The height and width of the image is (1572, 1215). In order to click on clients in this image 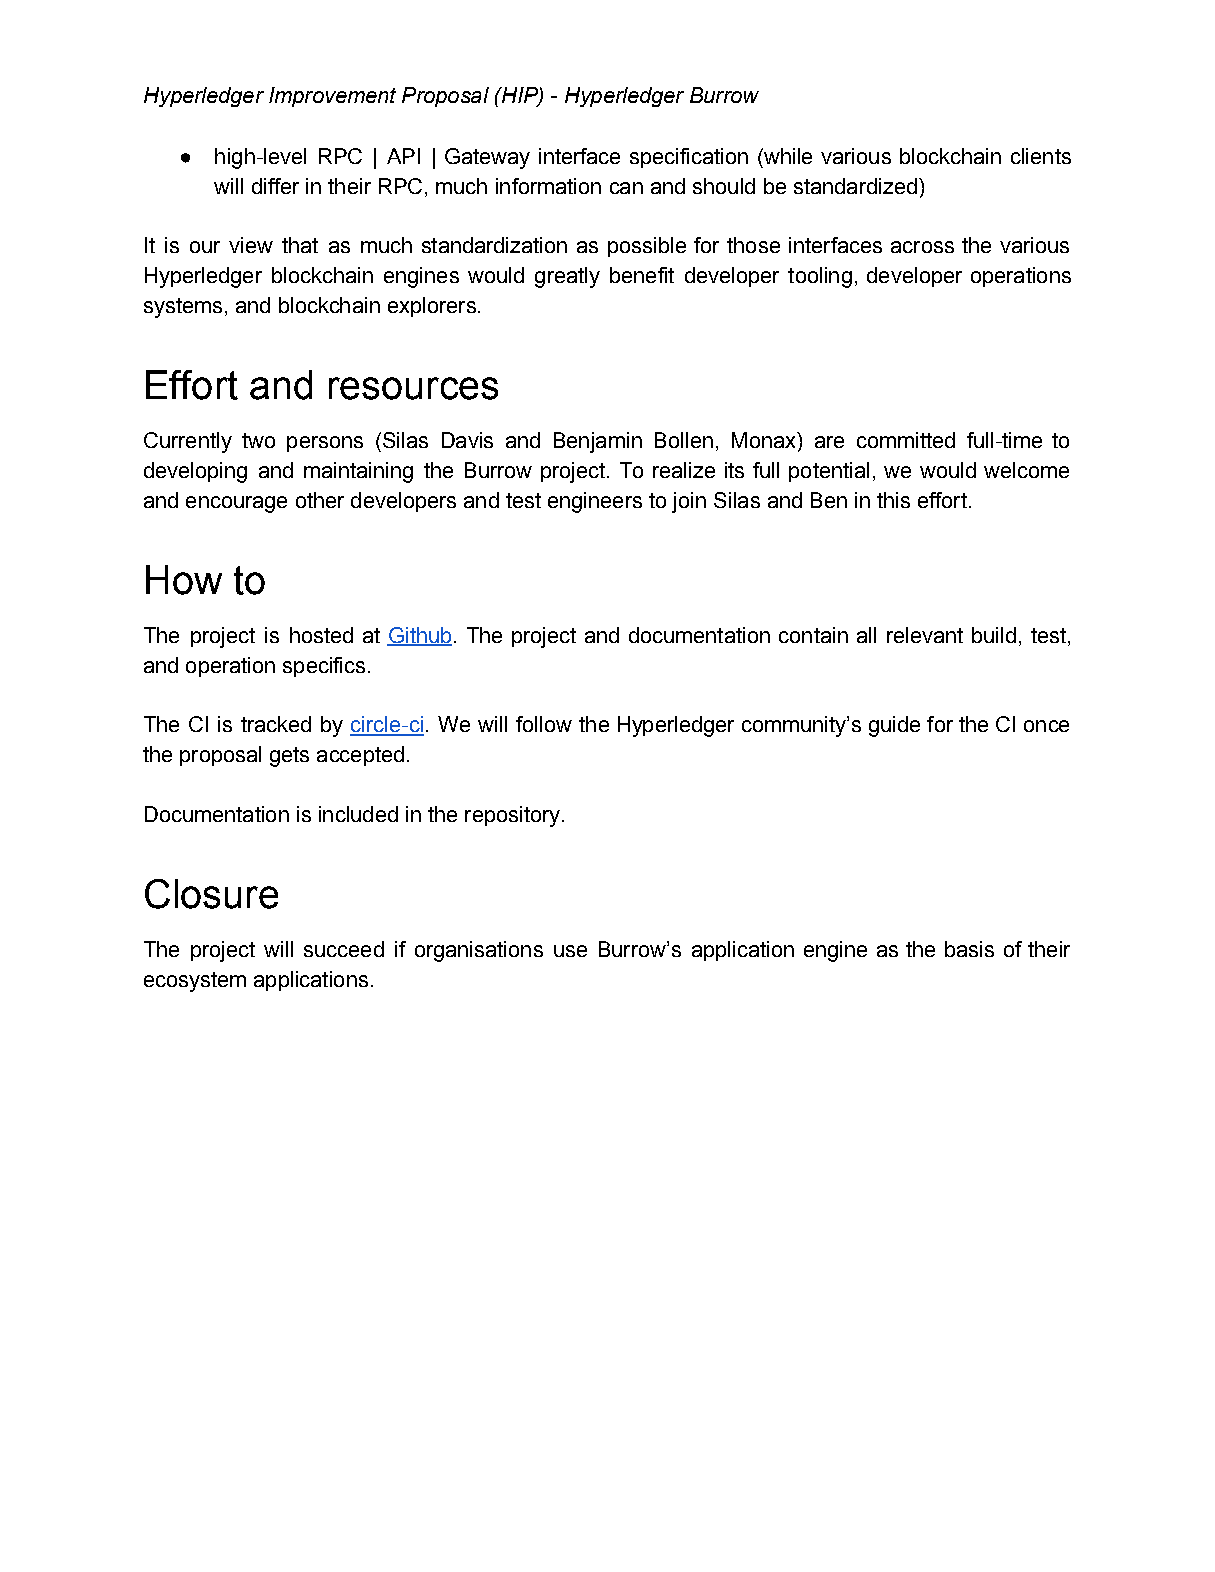, I will do `click(1041, 156)`.
